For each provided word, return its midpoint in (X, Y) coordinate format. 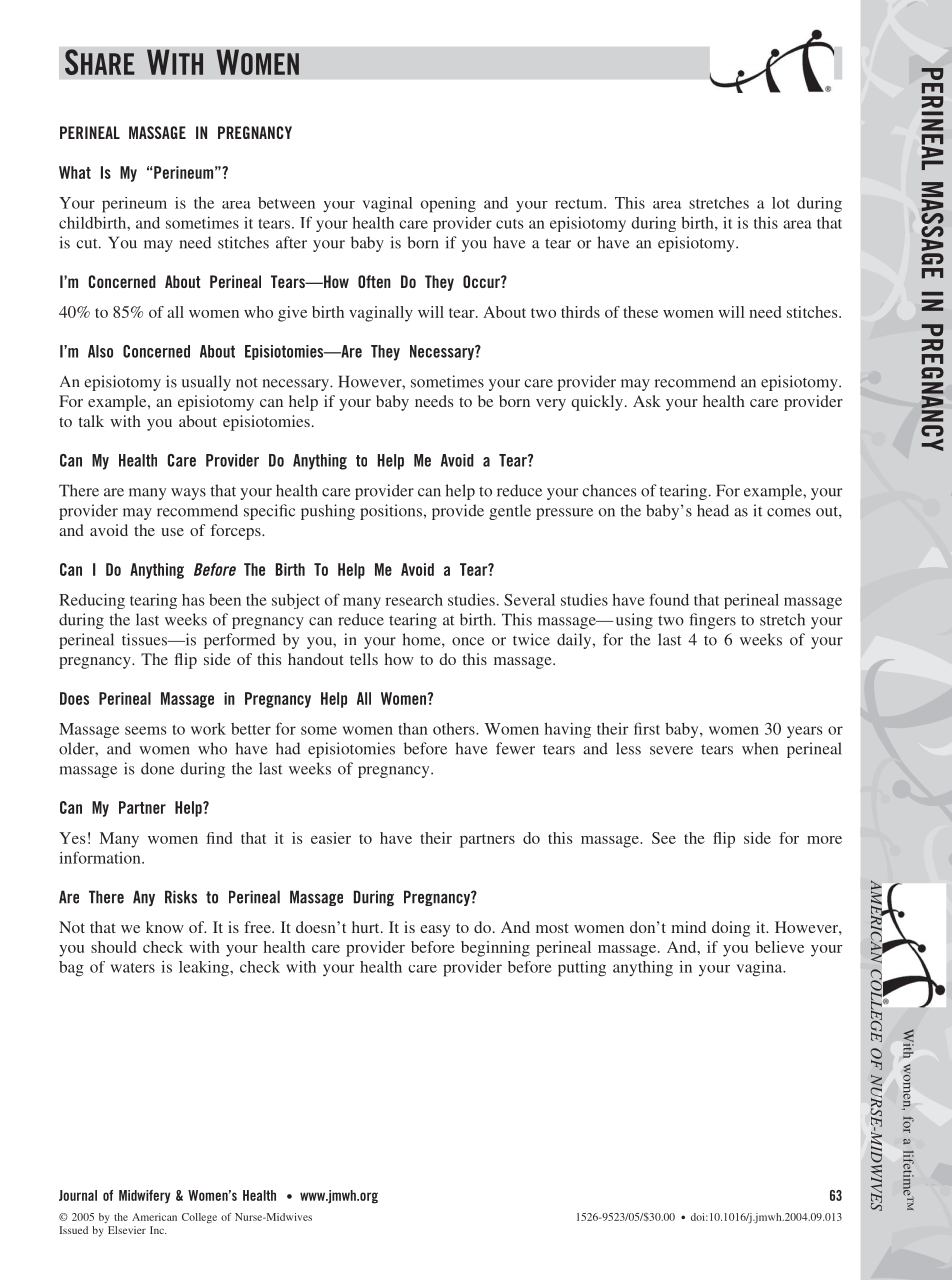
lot (781, 203)
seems (146, 730)
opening (448, 205)
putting (582, 969)
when (760, 748)
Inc (158, 1230)
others (455, 728)
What (75, 172)
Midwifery (144, 1196)
